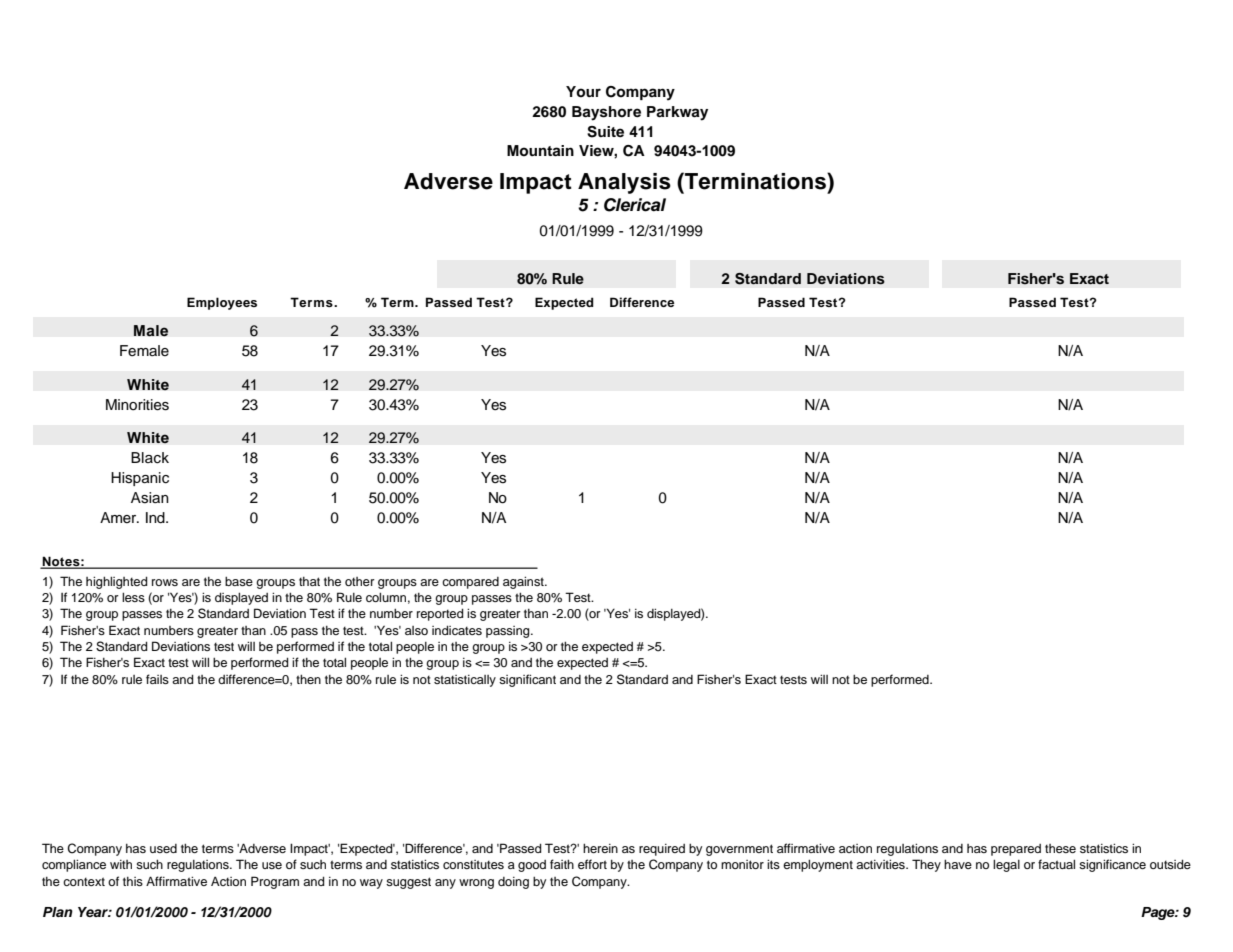 The image size is (1233, 952). Describe the element at coordinates (592, 864) in the screenshot. I see `effort` at that location.
